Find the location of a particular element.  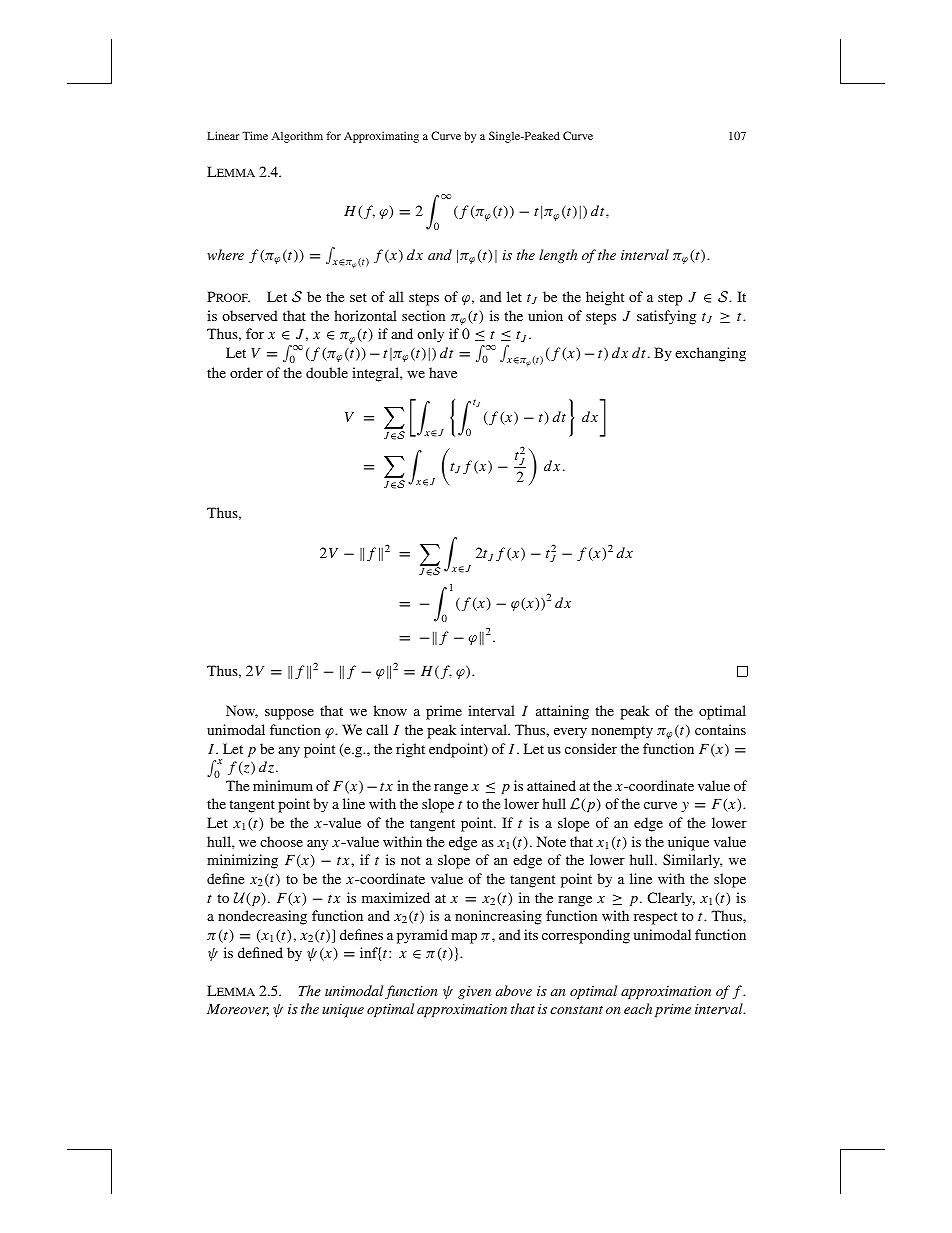

nonempty is located at coordinates (622, 732).
